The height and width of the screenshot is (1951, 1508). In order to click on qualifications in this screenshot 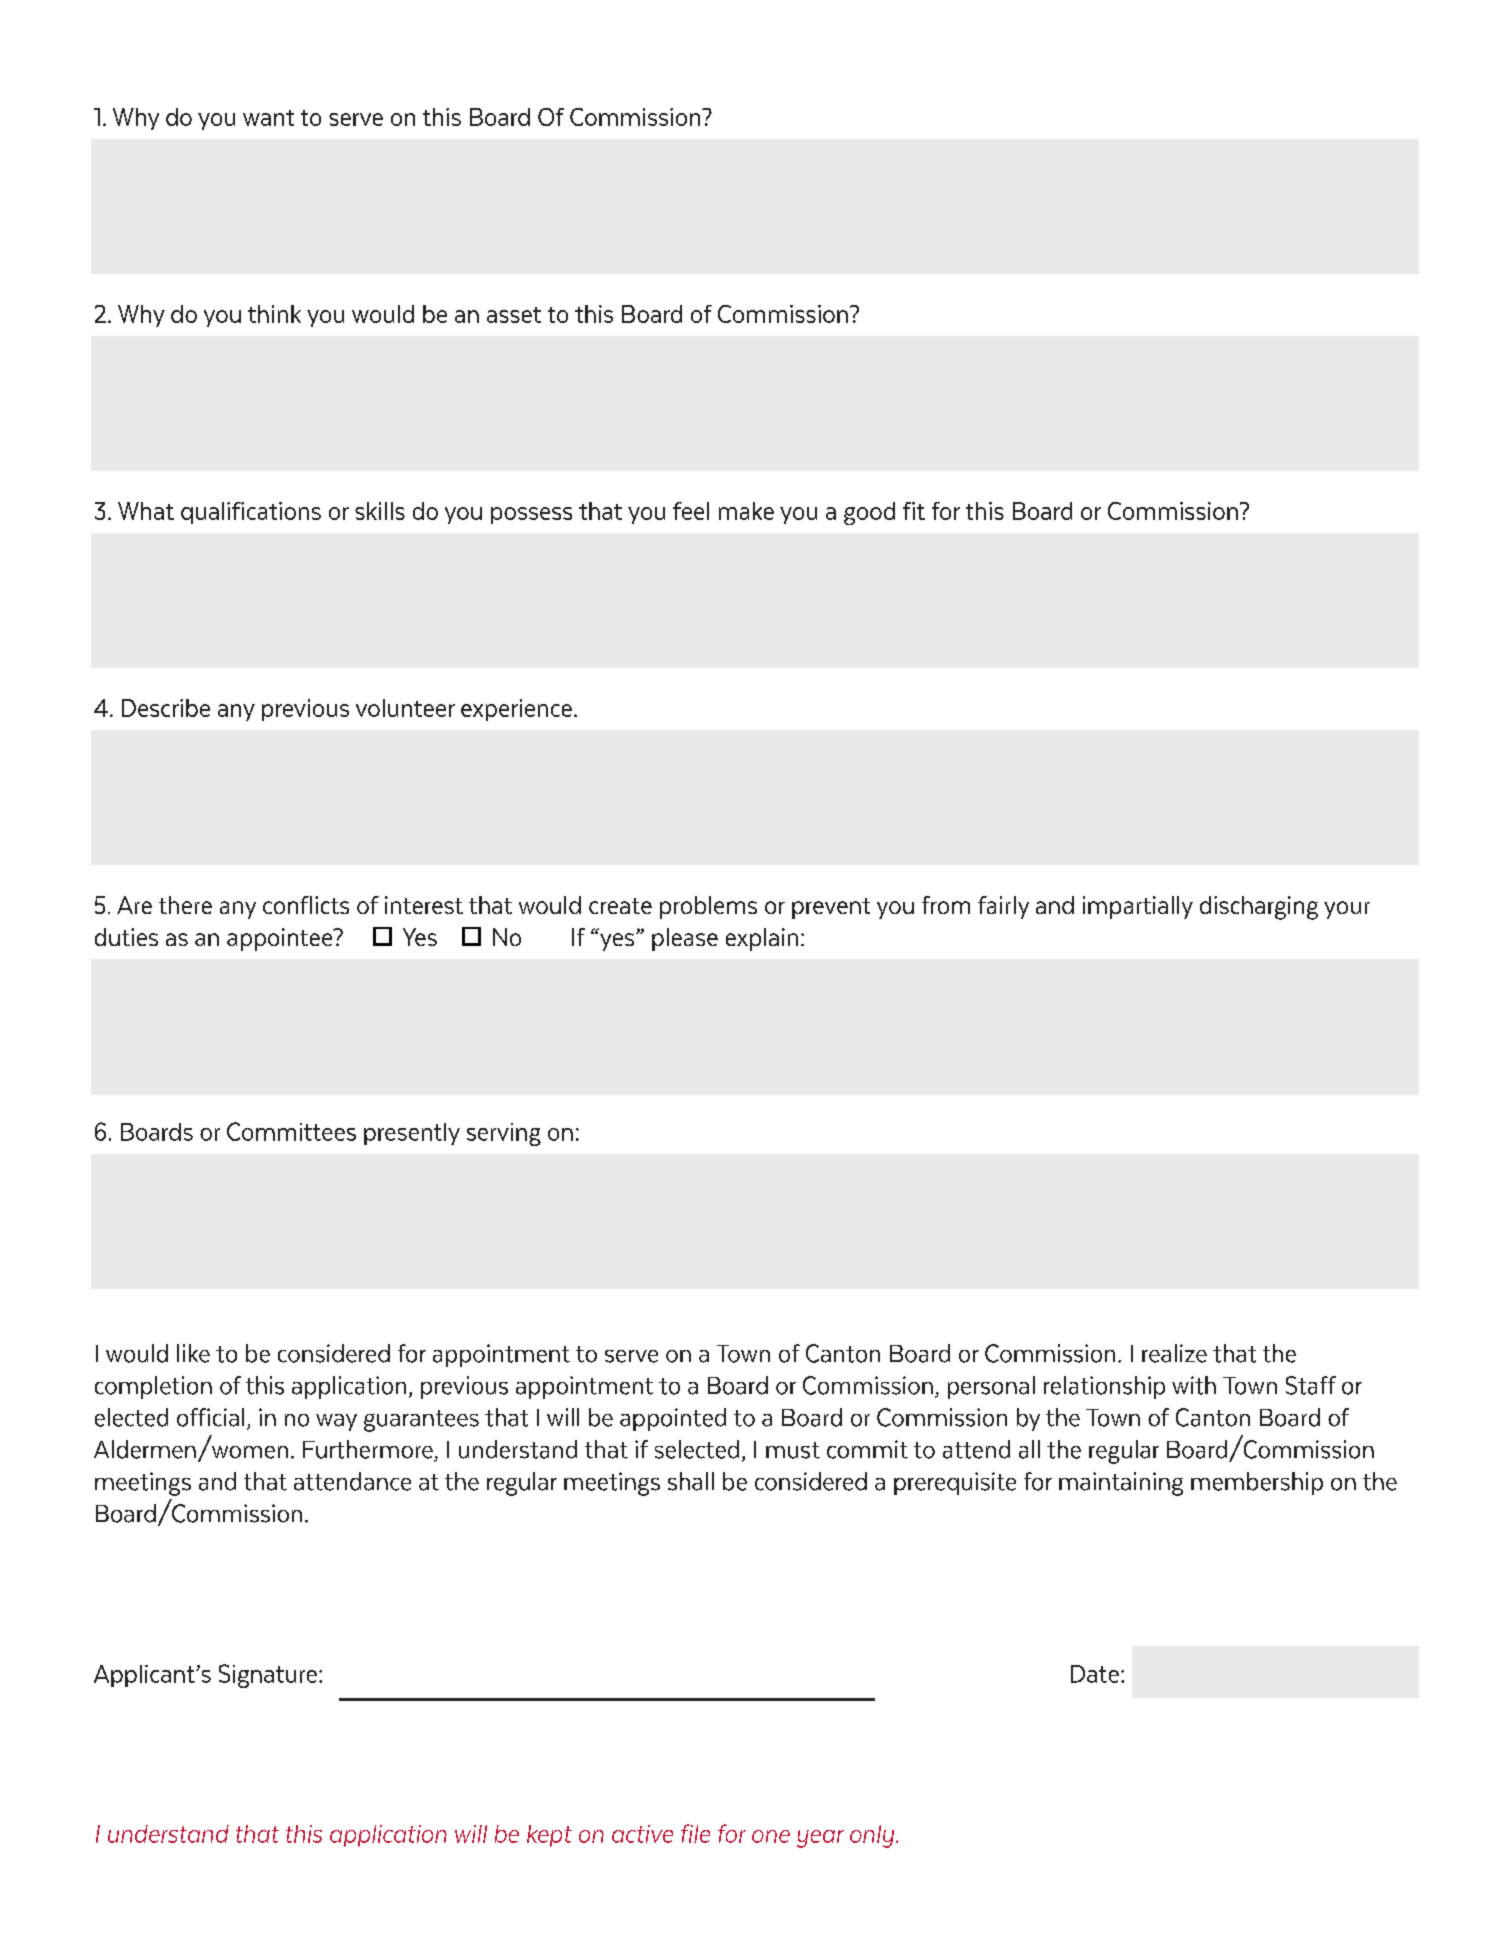, I will do `click(251, 513)`.
